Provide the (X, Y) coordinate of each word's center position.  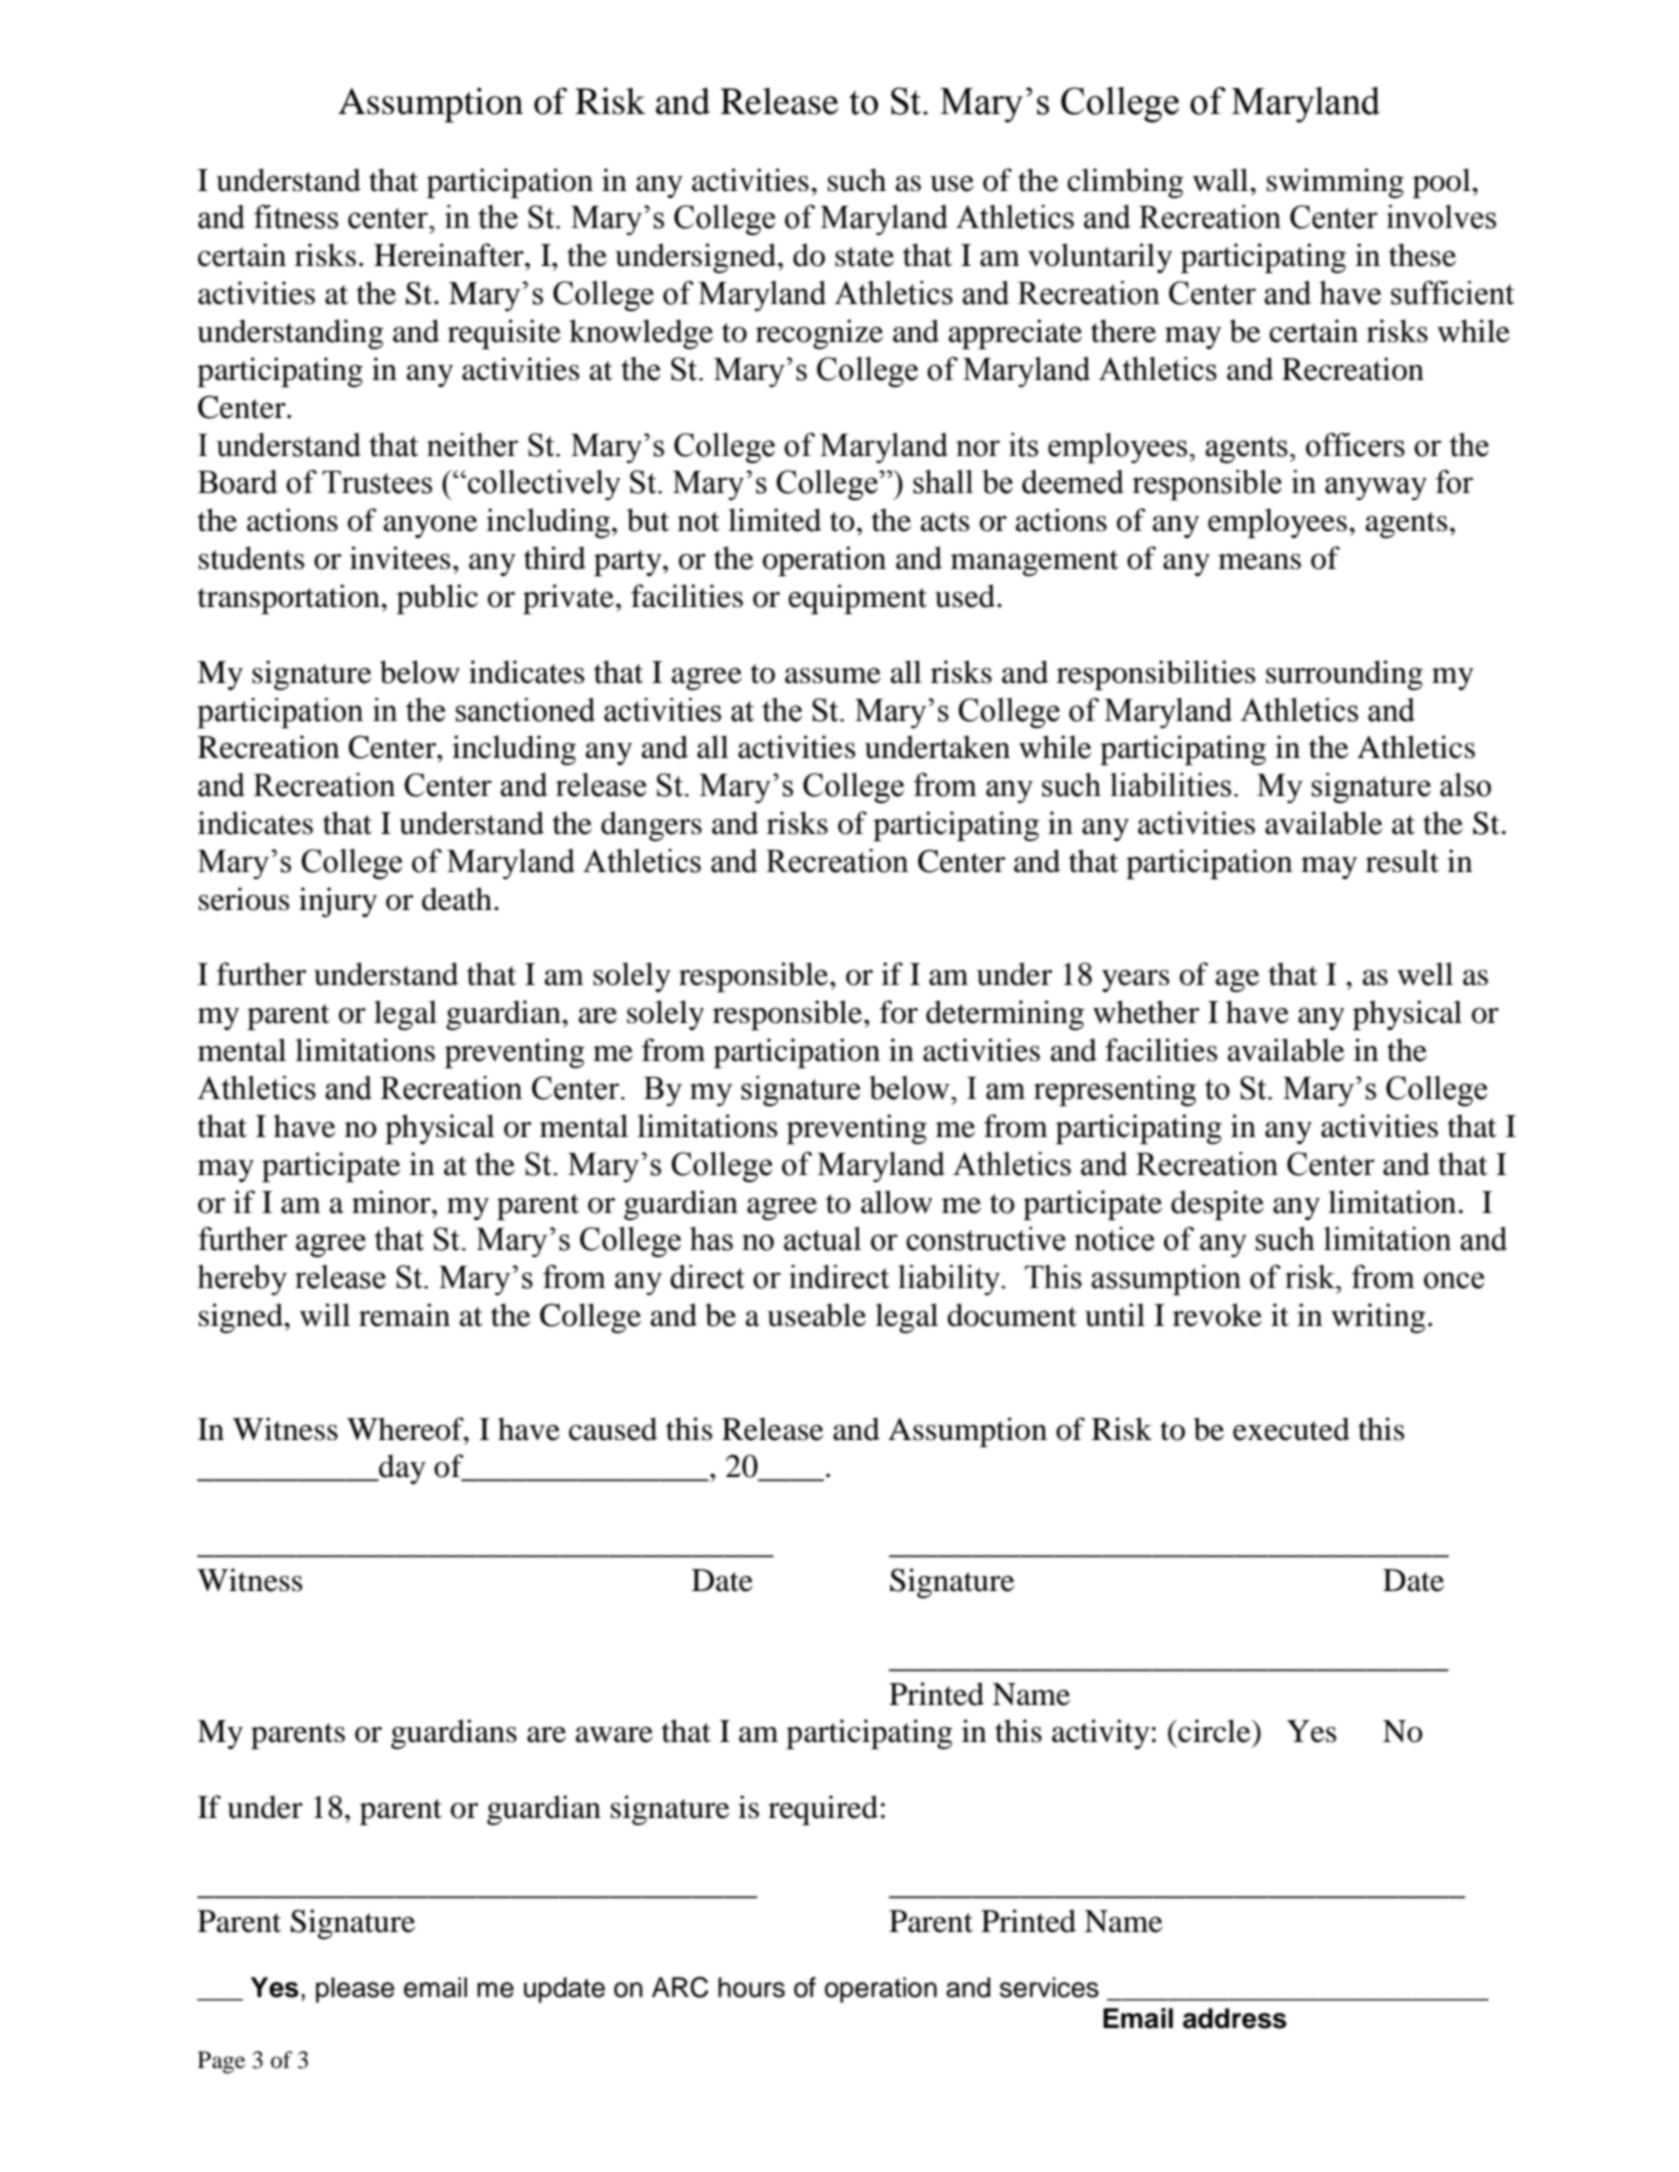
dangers (651, 826)
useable (816, 1315)
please (355, 1990)
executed (1291, 1429)
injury (338, 902)
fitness (296, 217)
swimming (1335, 183)
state (864, 257)
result (1402, 861)
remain (404, 1315)
